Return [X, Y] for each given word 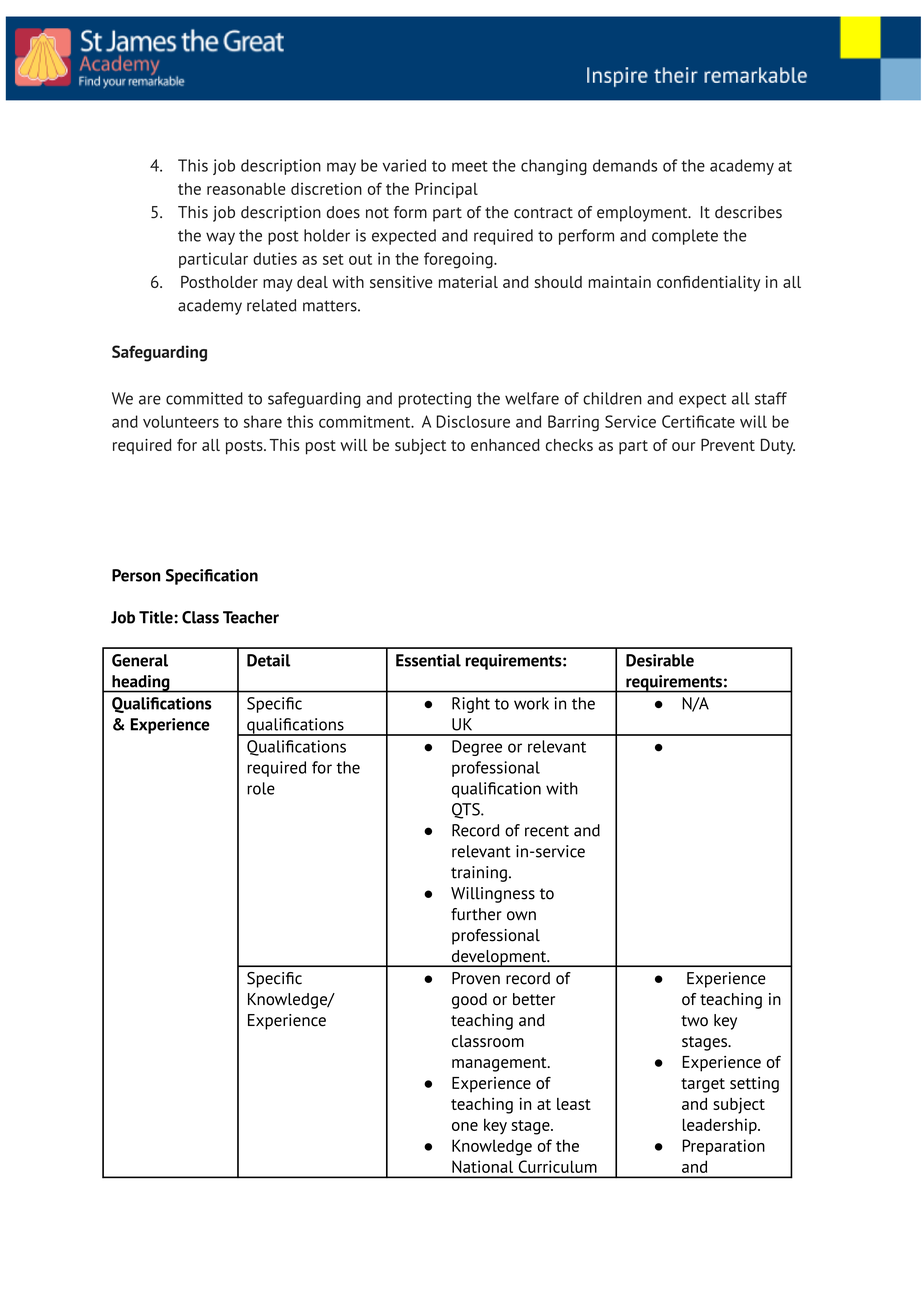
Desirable [660, 660]
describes [748, 212]
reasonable [246, 188]
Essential [428, 660]
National [482, 1166]
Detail [268, 660]
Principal [446, 190]
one [465, 1126]
